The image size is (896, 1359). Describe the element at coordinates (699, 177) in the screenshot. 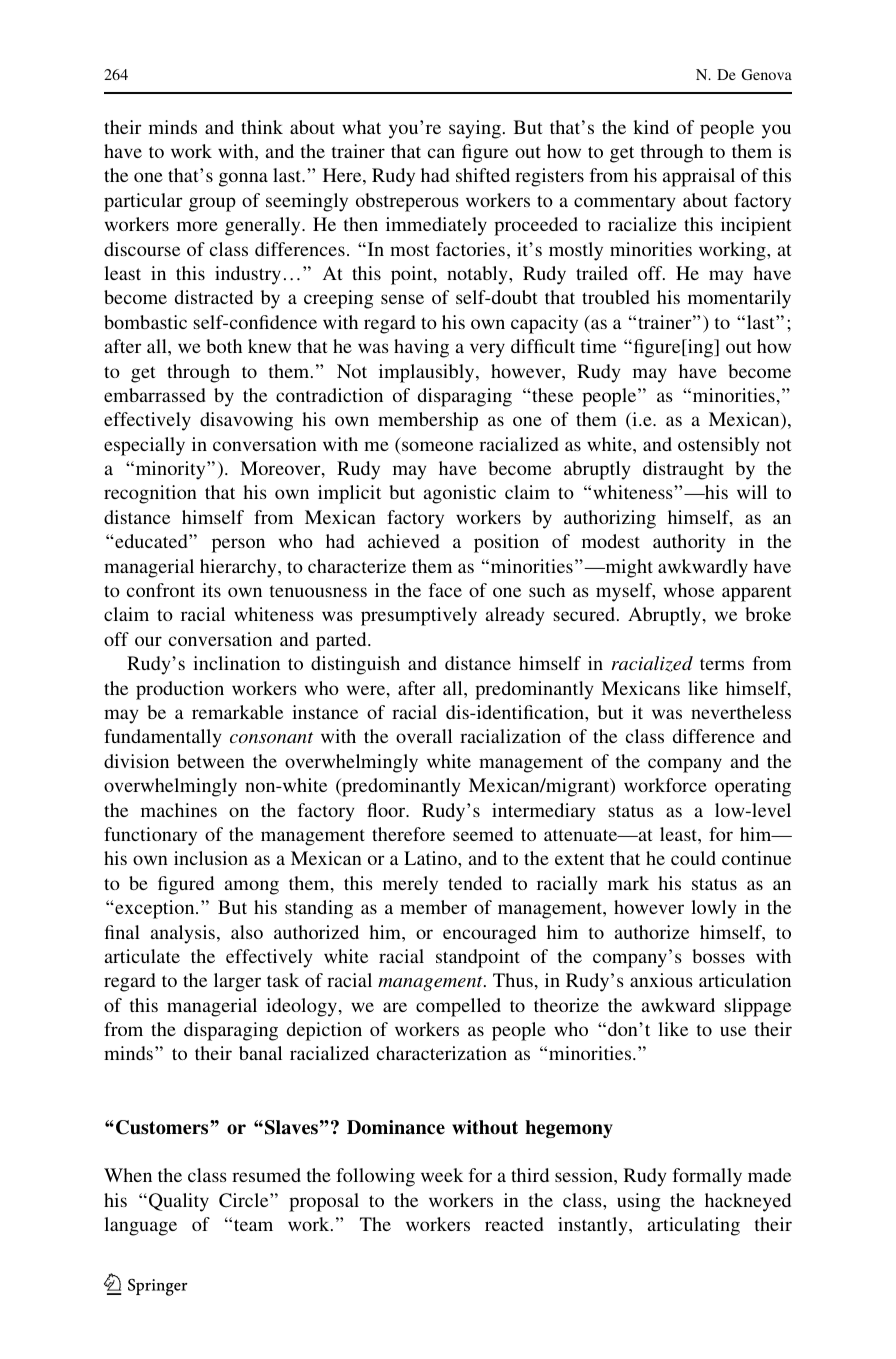

I see `appraisal` at that location.
